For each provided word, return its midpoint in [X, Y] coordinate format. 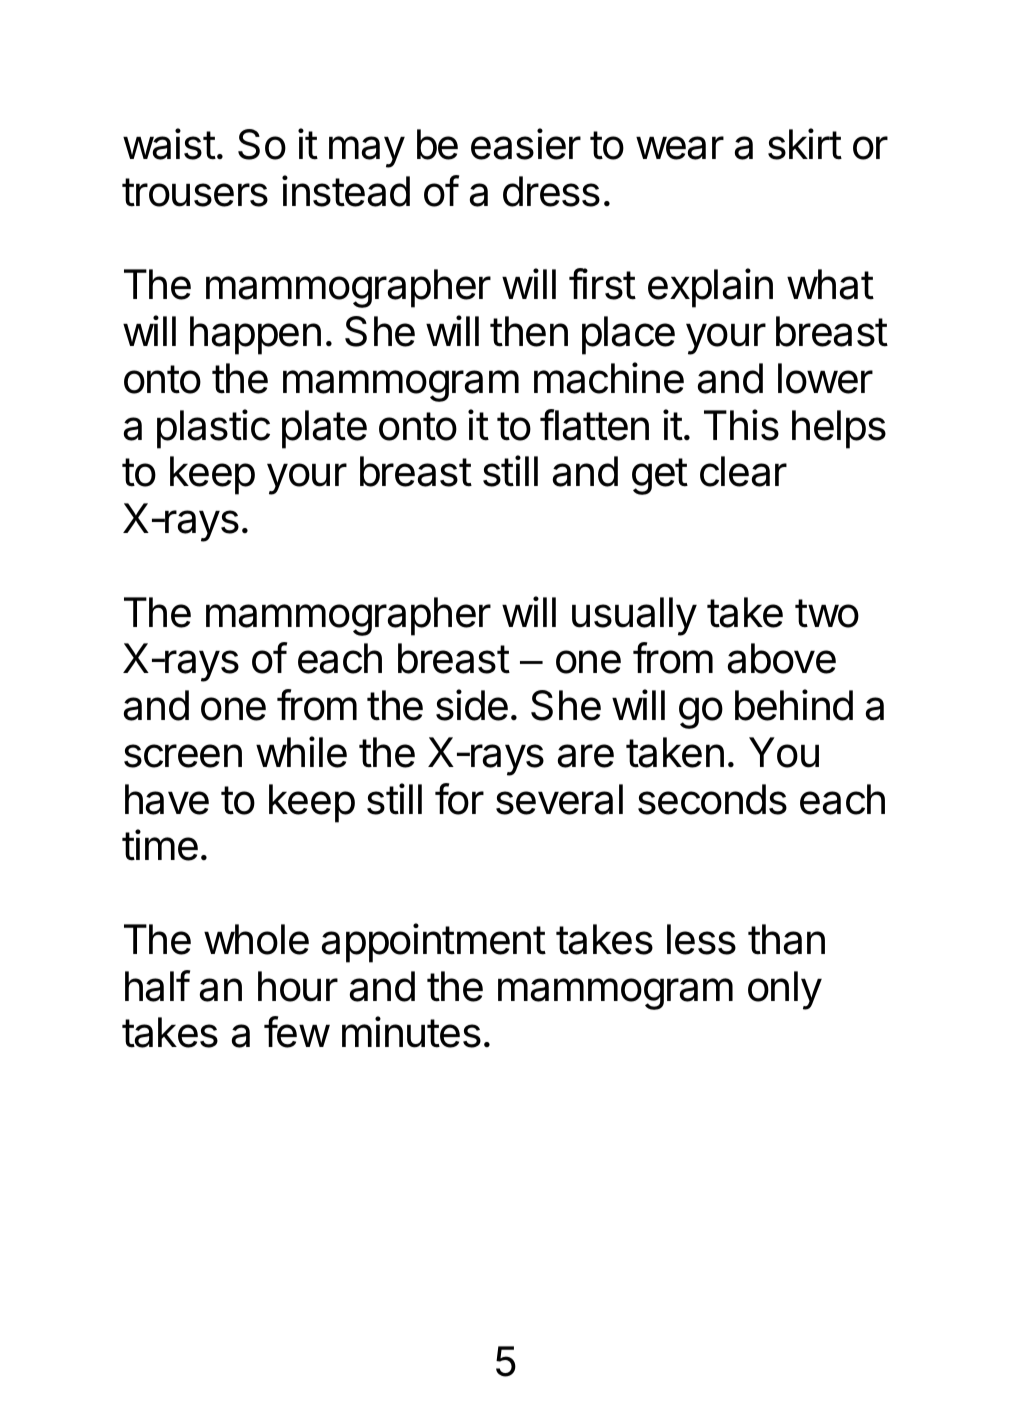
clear [743, 471]
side [472, 705]
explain [710, 288]
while [301, 752]
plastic [213, 429]
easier [526, 144]
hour [298, 986]
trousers [195, 192]
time [160, 845]
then [529, 331]
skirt [805, 144]
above [782, 658]
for [459, 799]
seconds [712, 799]
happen [255, 335]
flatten [594, 425]
